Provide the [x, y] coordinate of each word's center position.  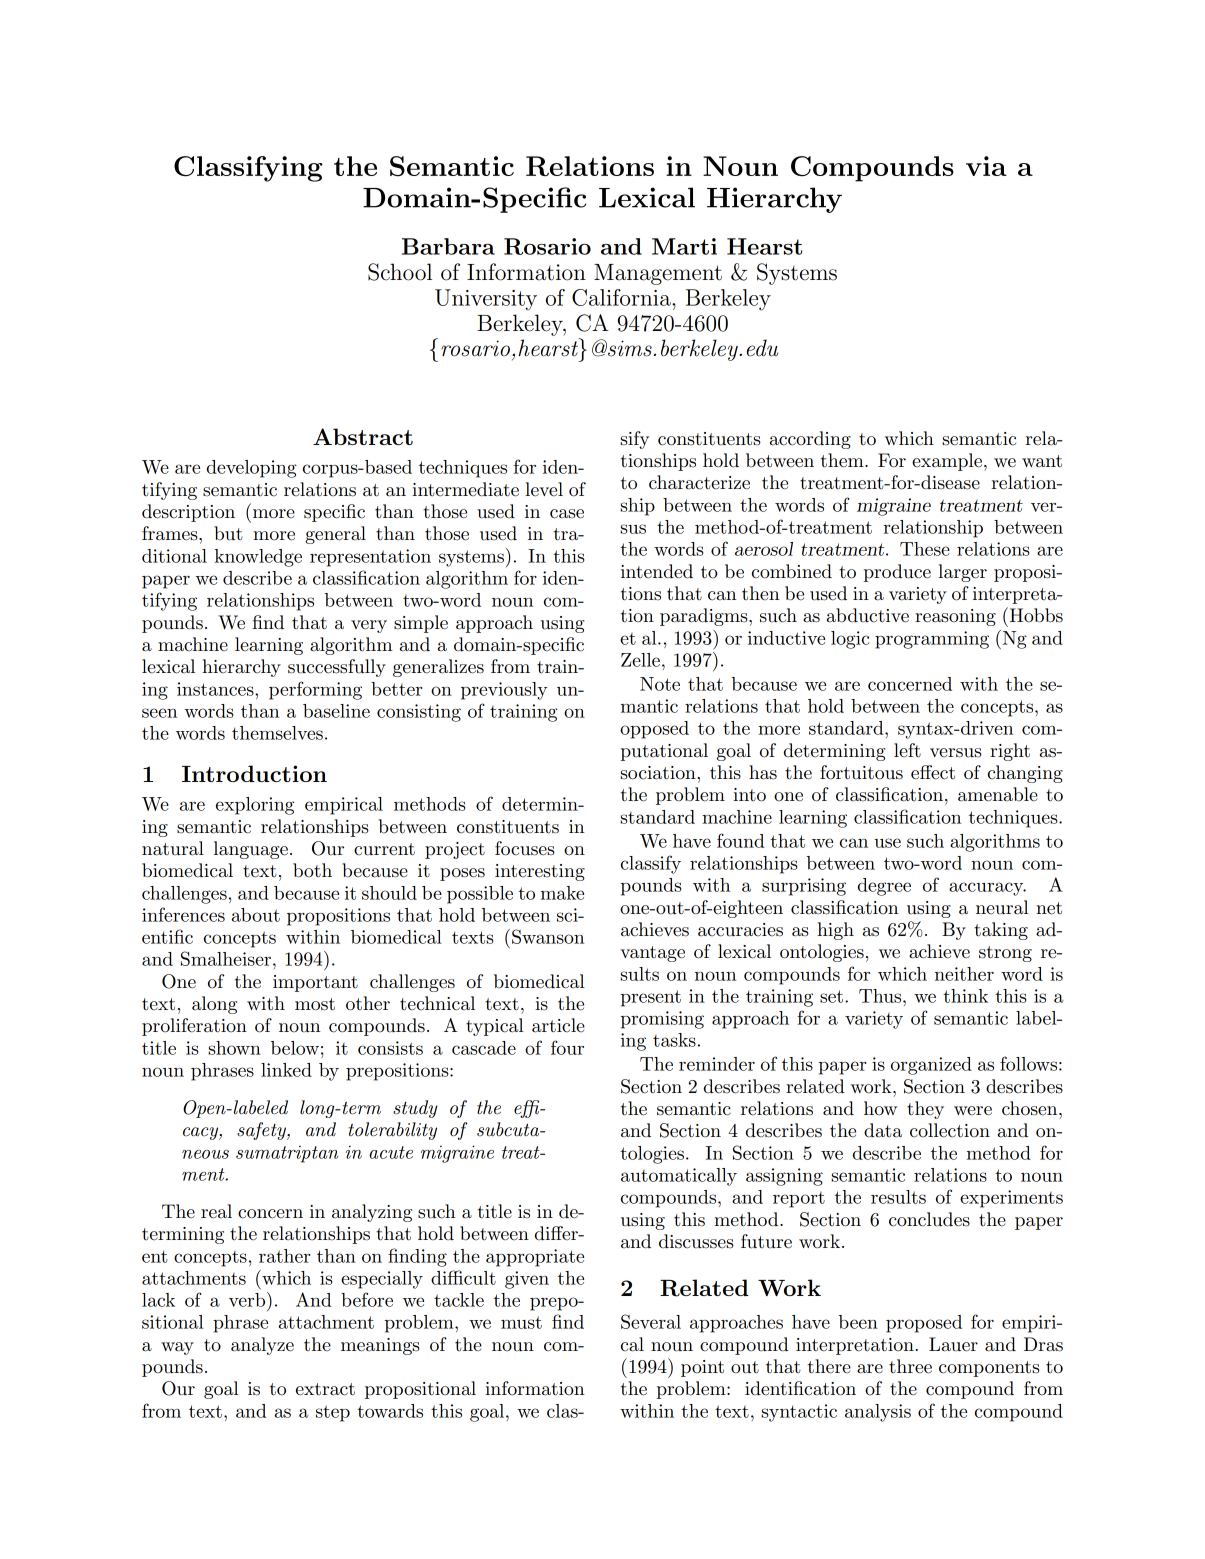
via [986, 166]
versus [956, 753]
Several [651, 1321]
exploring [255, 806]
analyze [262, 1346]
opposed [654, 730]
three [910, 1366]
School [400, 272]
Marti [684, 246]
